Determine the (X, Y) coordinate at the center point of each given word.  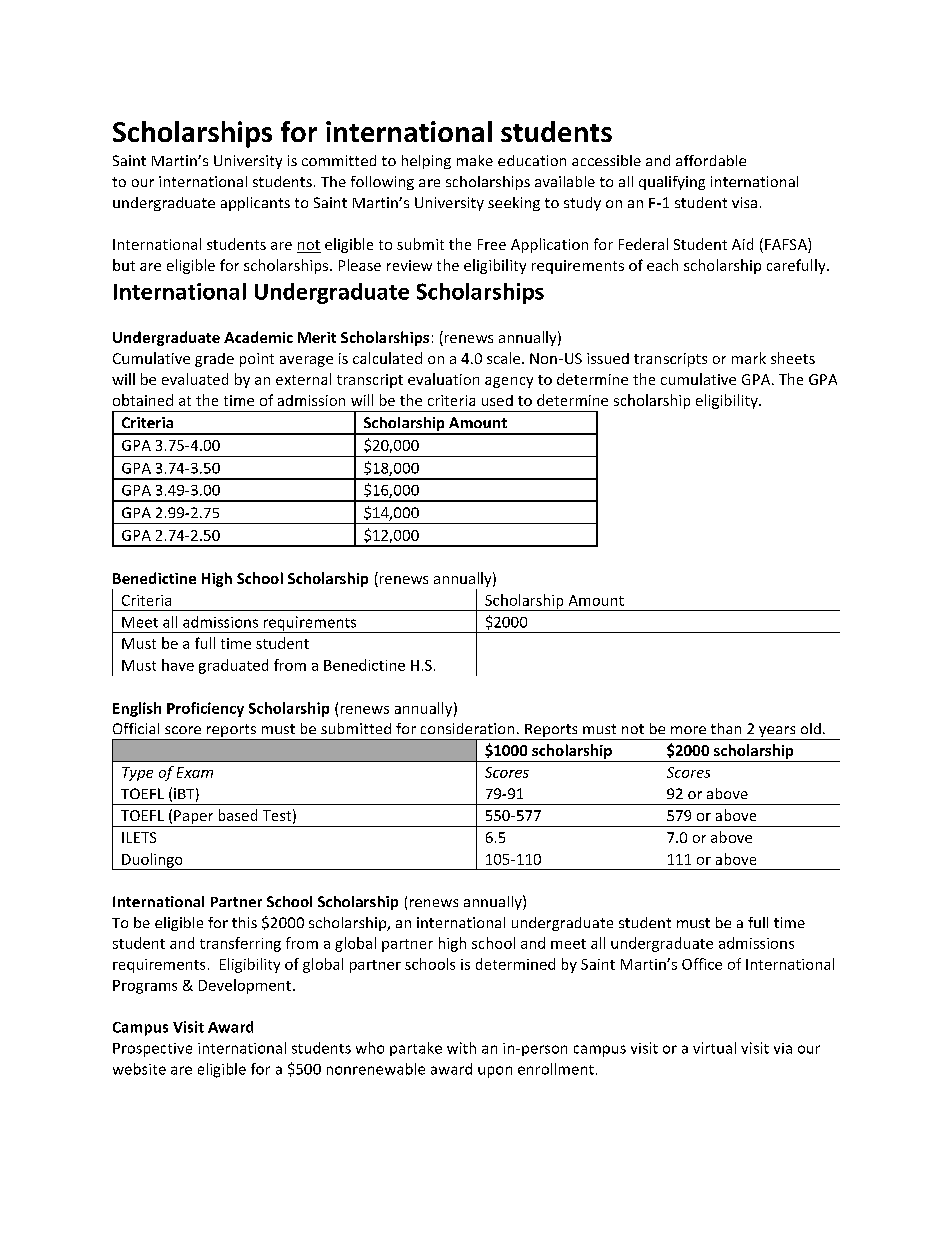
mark (749, 358)
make (475, 160)
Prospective (152, 1050)
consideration (467, 728)
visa (744, 202)
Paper (194, 818)
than (726, 728)
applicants (255, 204)
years (777, 733)
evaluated (195, 379)
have (178, 665)
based (238, 815)
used (497, 400)
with (461, 1048)
